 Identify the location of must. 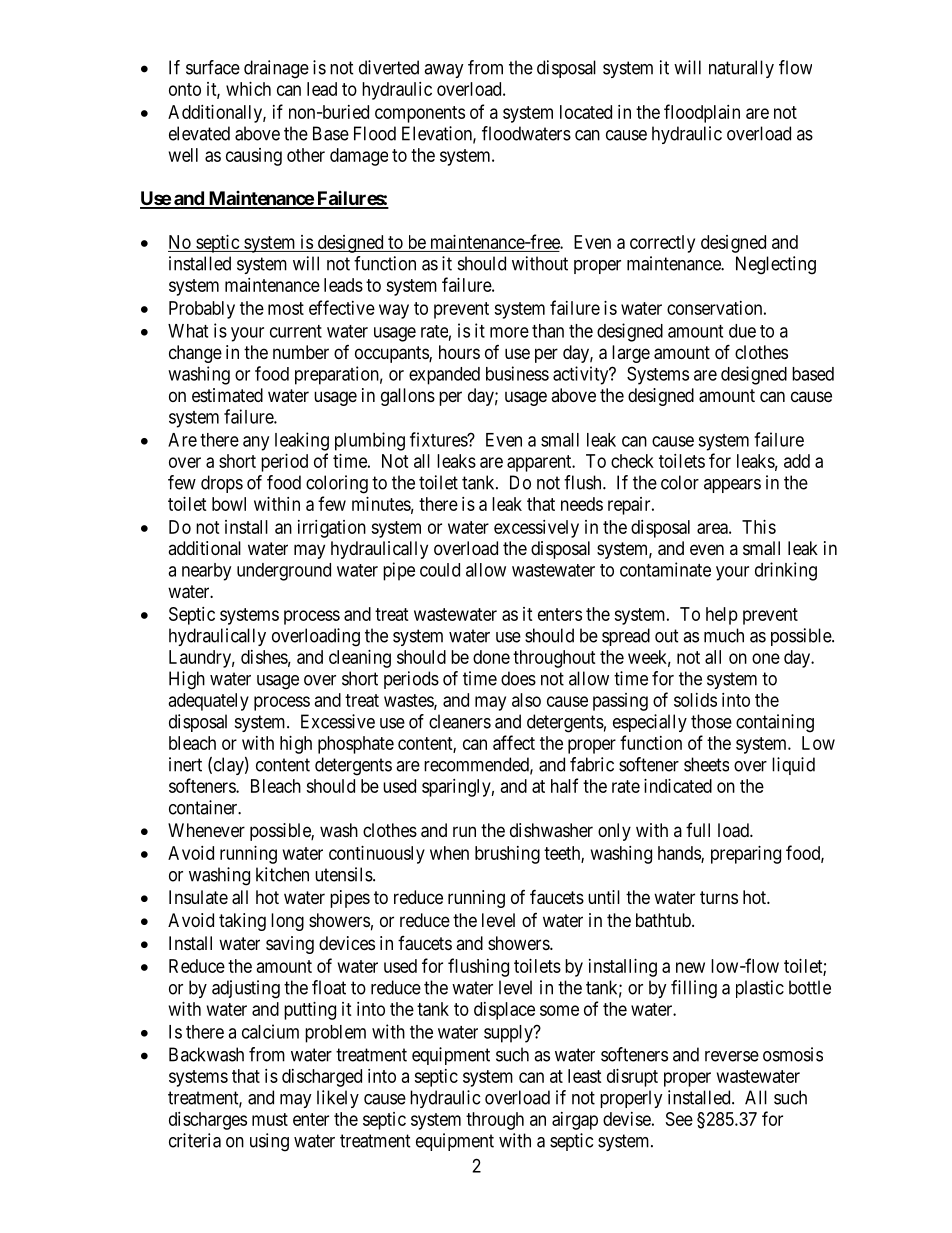
(270, 1119).
